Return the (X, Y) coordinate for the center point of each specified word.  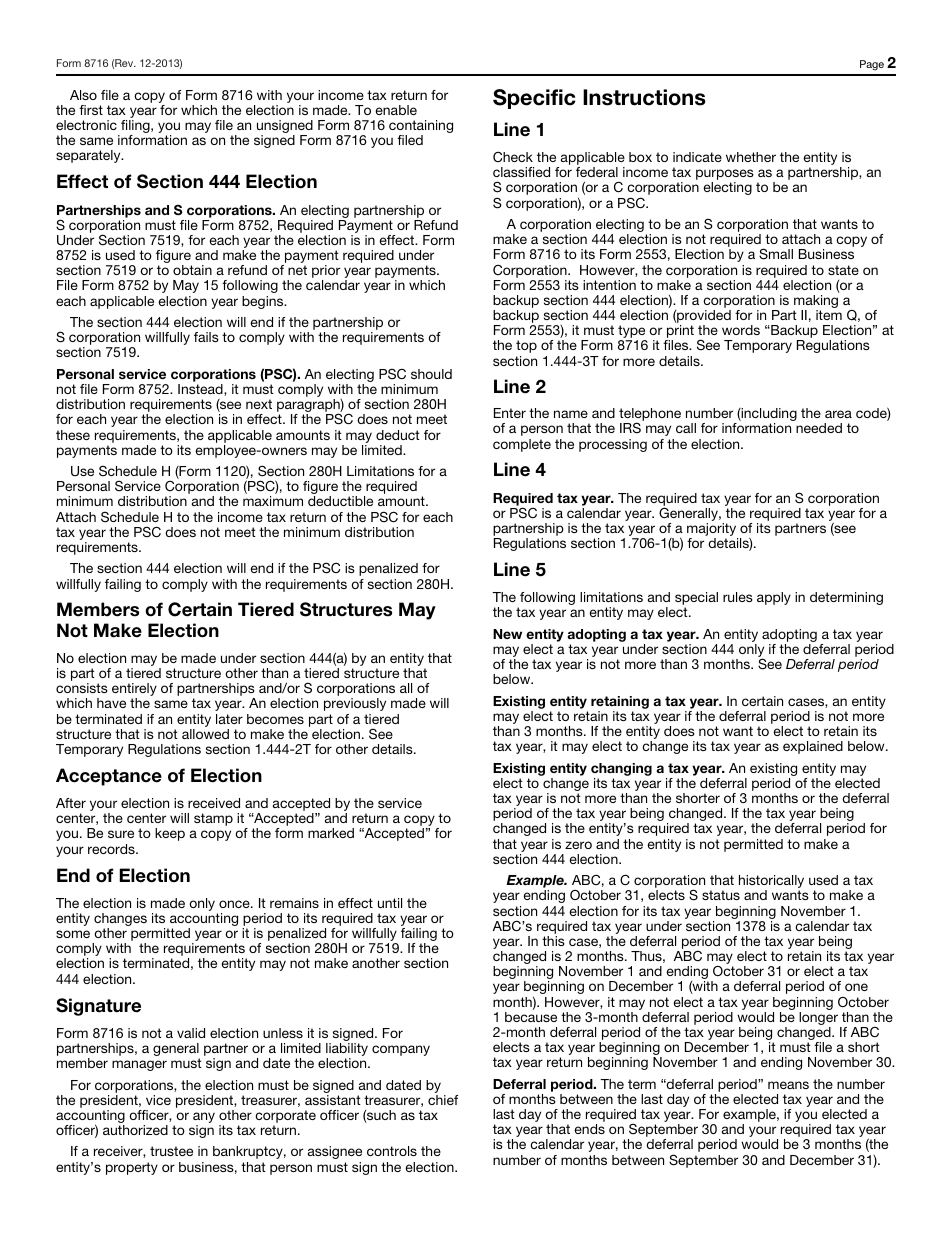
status (721, 895)
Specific (534, 99)
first (91, 110)
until (390, 903)
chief (443, 1100)
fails (206, 337)
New (507, 634)
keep (170, 834)
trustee (171, 1151)
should (431, 374)
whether (751, 157)
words (741, 330)
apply (774, 598)
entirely (134, 691)
